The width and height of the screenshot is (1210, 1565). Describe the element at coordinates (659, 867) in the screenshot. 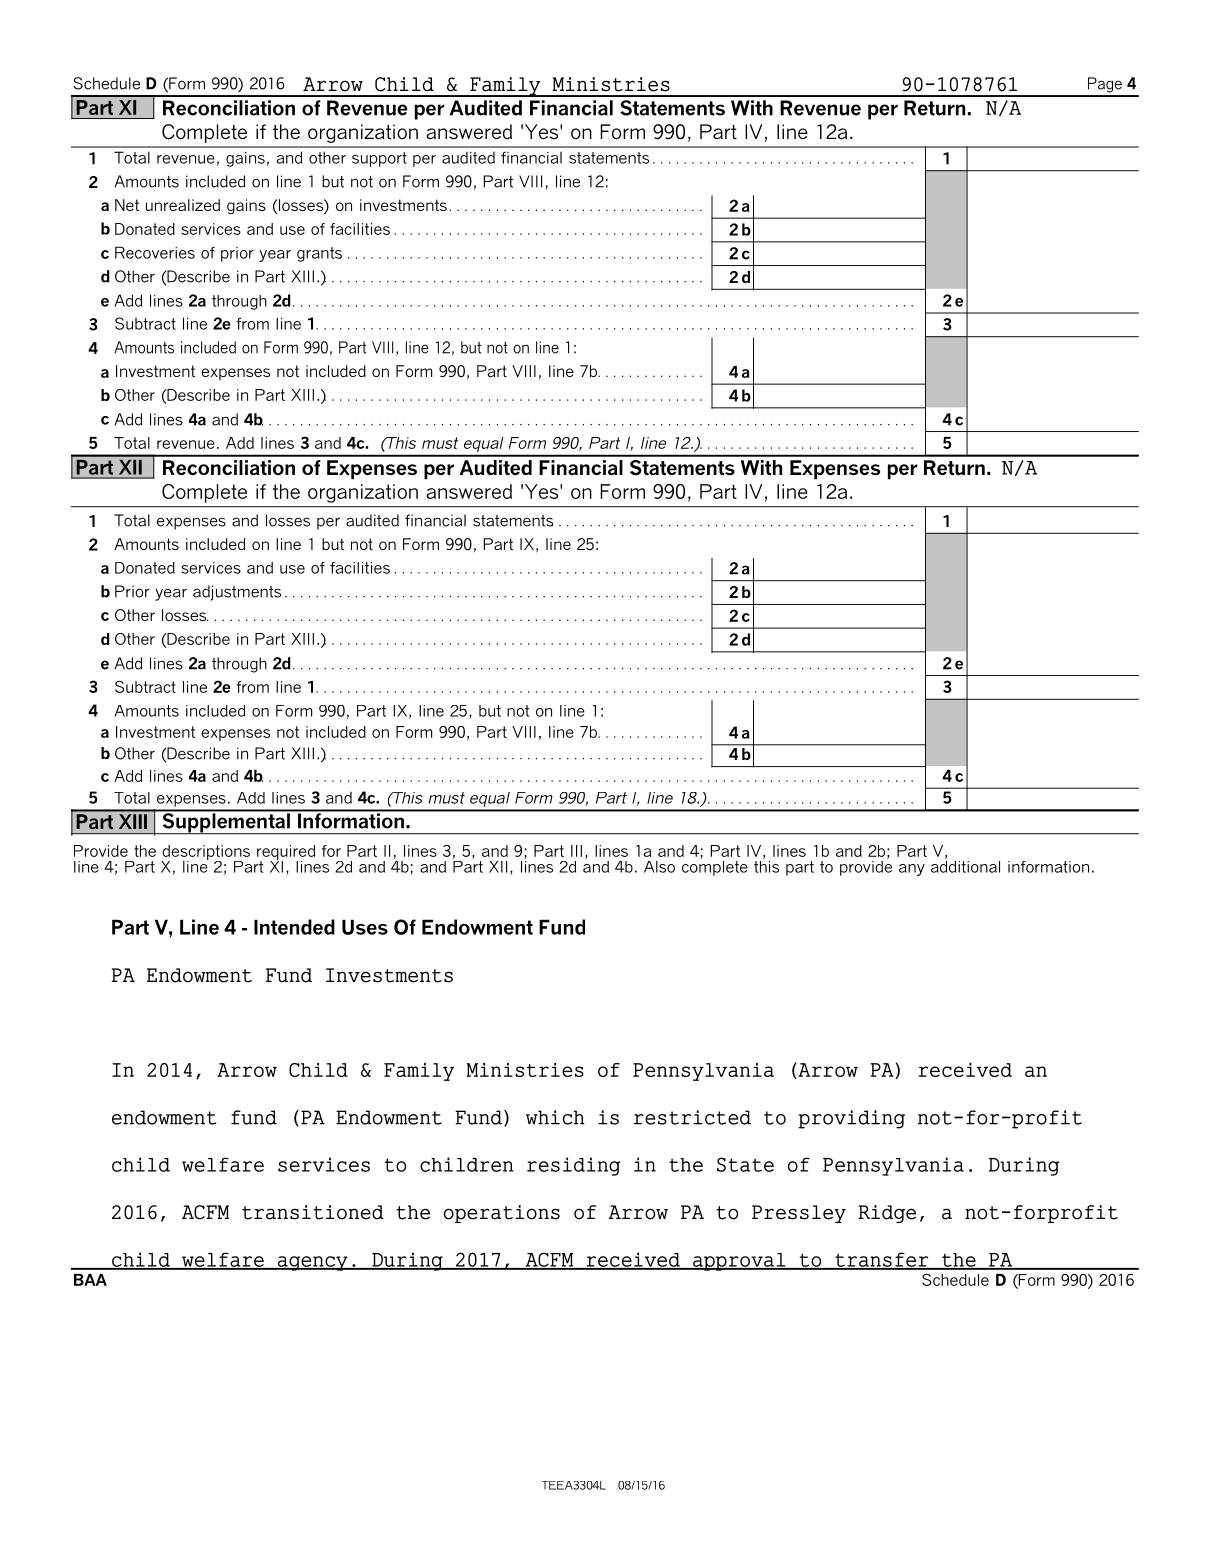

I see `Also` at that location.
